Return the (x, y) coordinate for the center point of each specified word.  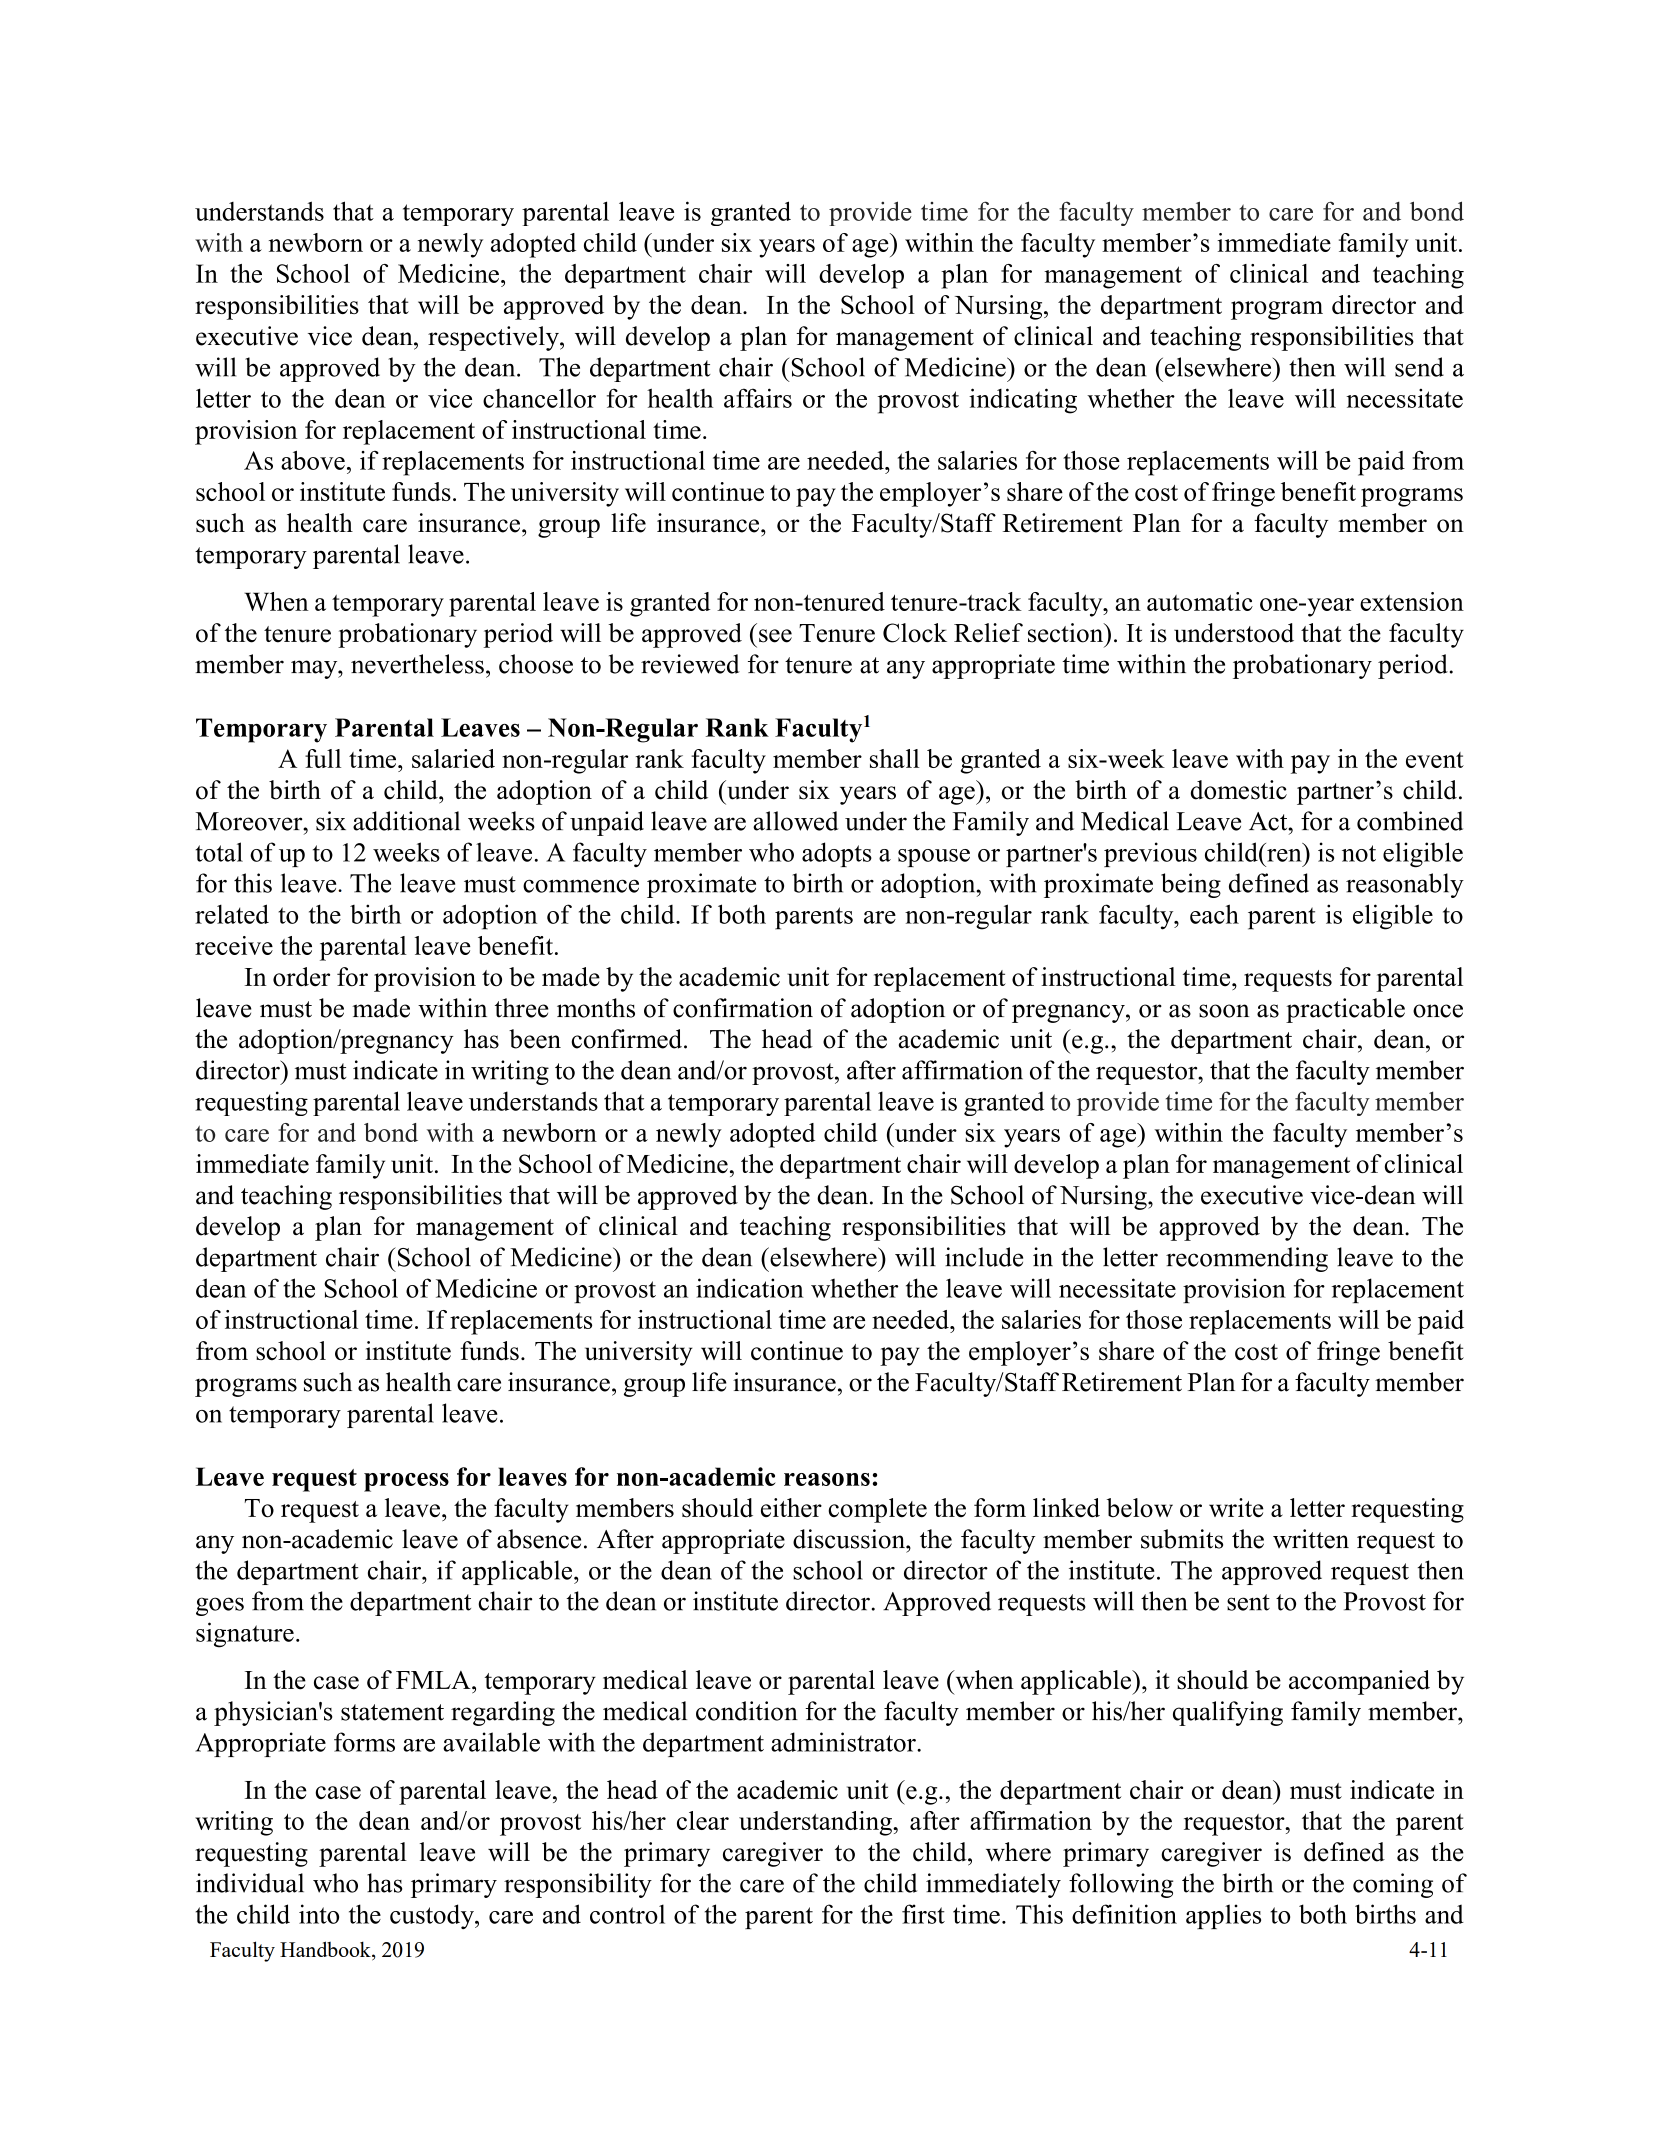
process (406, 1482)
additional (406, 821)
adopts (837, 854)
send (1419, 367)
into (319, 1914)
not (1359, 853)
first (923, 1914)
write (1236, 1508)
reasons (827, 1479)
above (313, 460)
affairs (758, 398)
